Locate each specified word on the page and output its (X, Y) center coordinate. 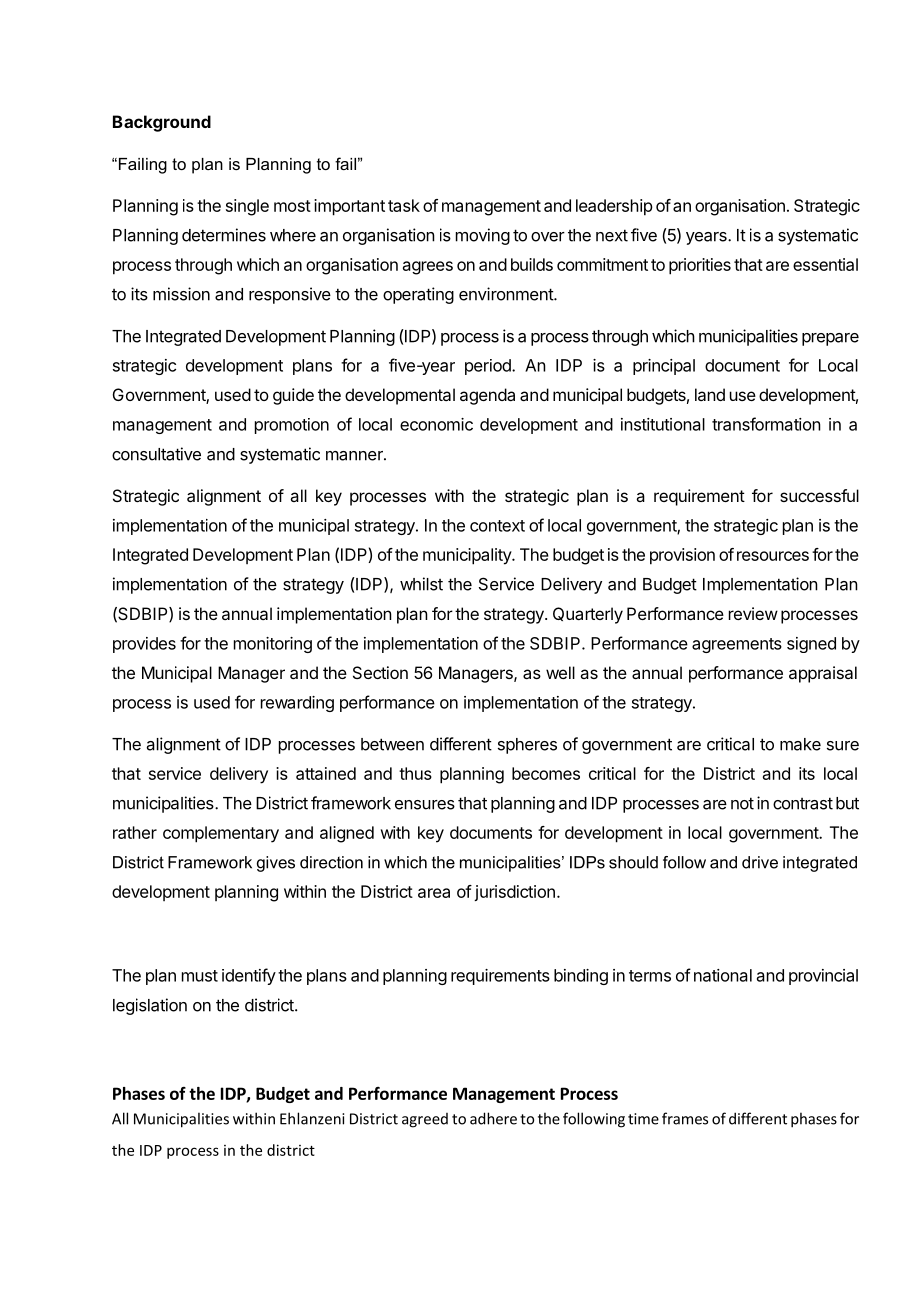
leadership (614, 207)
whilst (421, 584)
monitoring (273, 645)
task (404, 205)
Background (162, 123)
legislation (150, 1006)
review (753, 613)
